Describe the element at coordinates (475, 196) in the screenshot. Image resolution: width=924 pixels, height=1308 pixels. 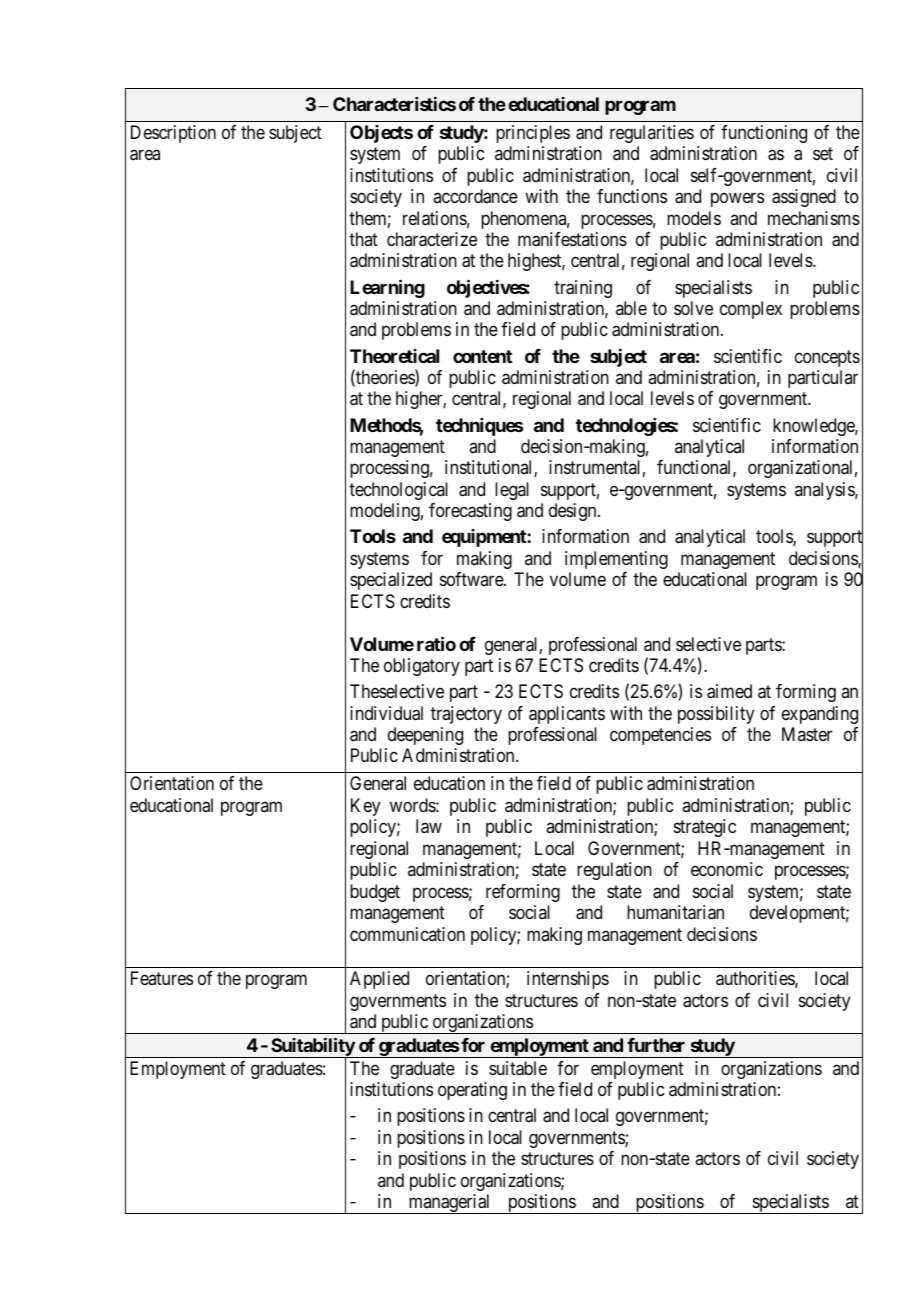
I see `accordance` at that location.
